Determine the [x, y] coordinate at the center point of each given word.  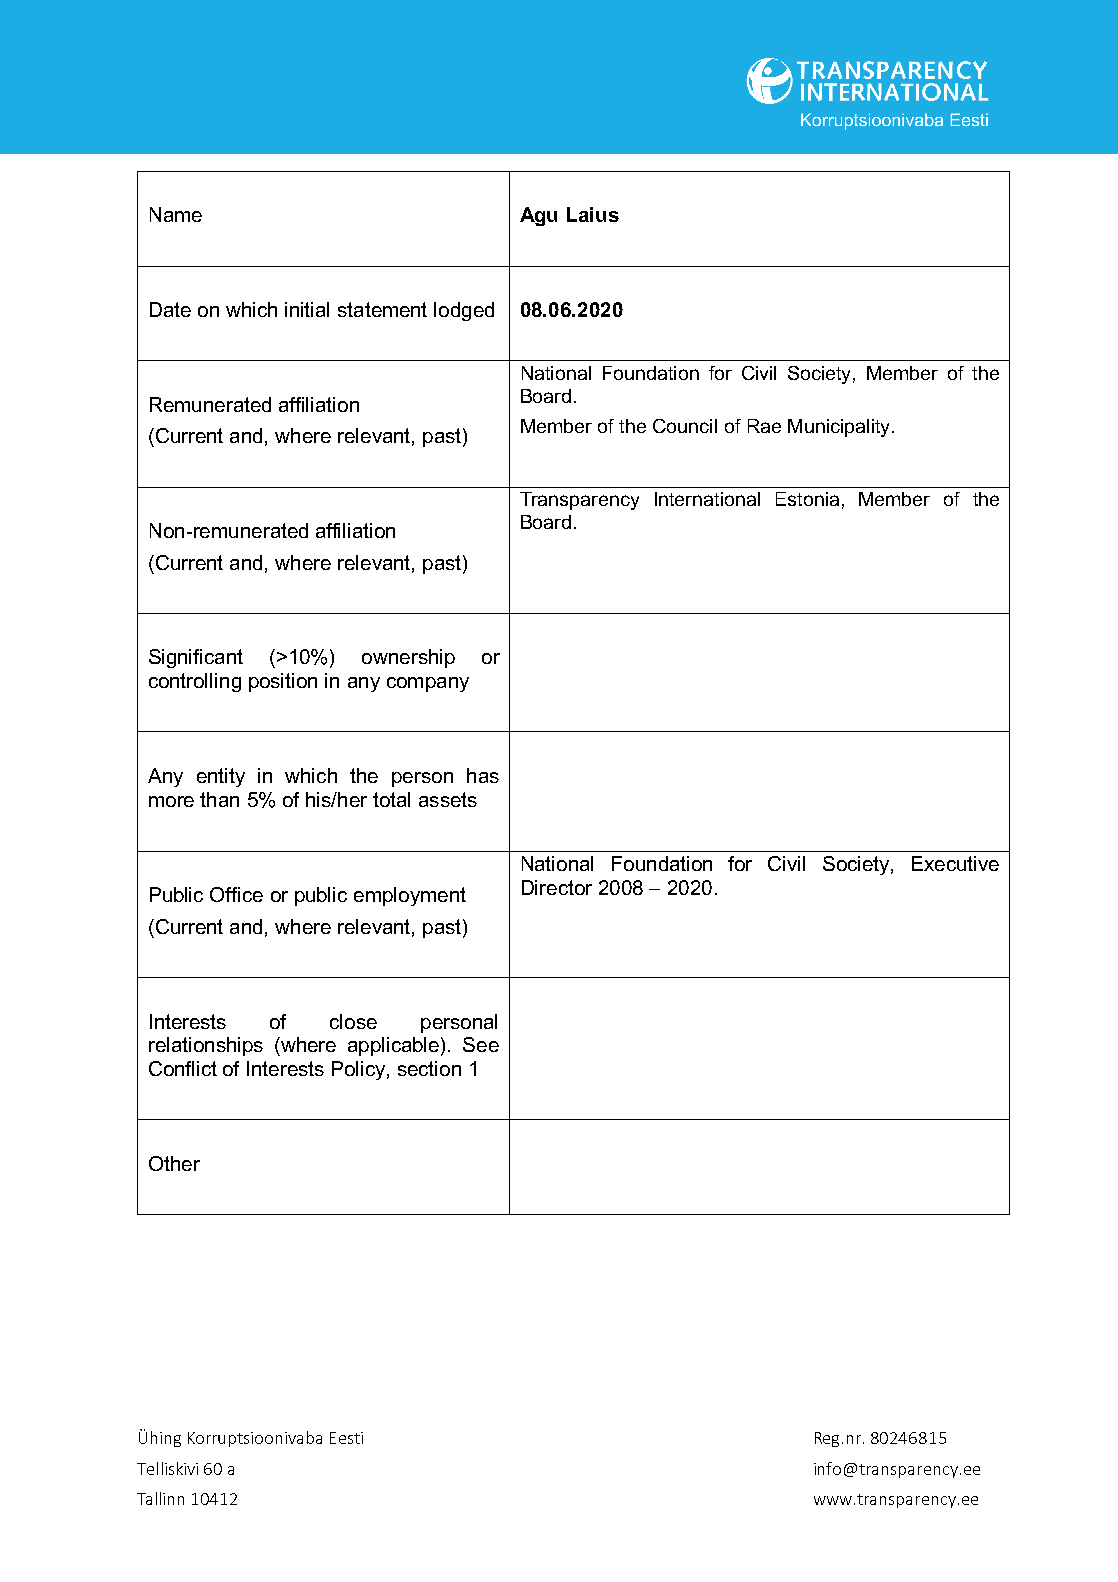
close [353, 1021]
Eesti [346, 1438]
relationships [206, 1046]
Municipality [840, 428]
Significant [196, 658]
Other [174, 1163]
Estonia [807, 499]
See [481, 1044]
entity [221, 777]
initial [307, 309]
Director [557, 887]
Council [685, 426]
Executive [955, 863]
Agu [538, 216]
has [483, 775]
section [429, 1068]
